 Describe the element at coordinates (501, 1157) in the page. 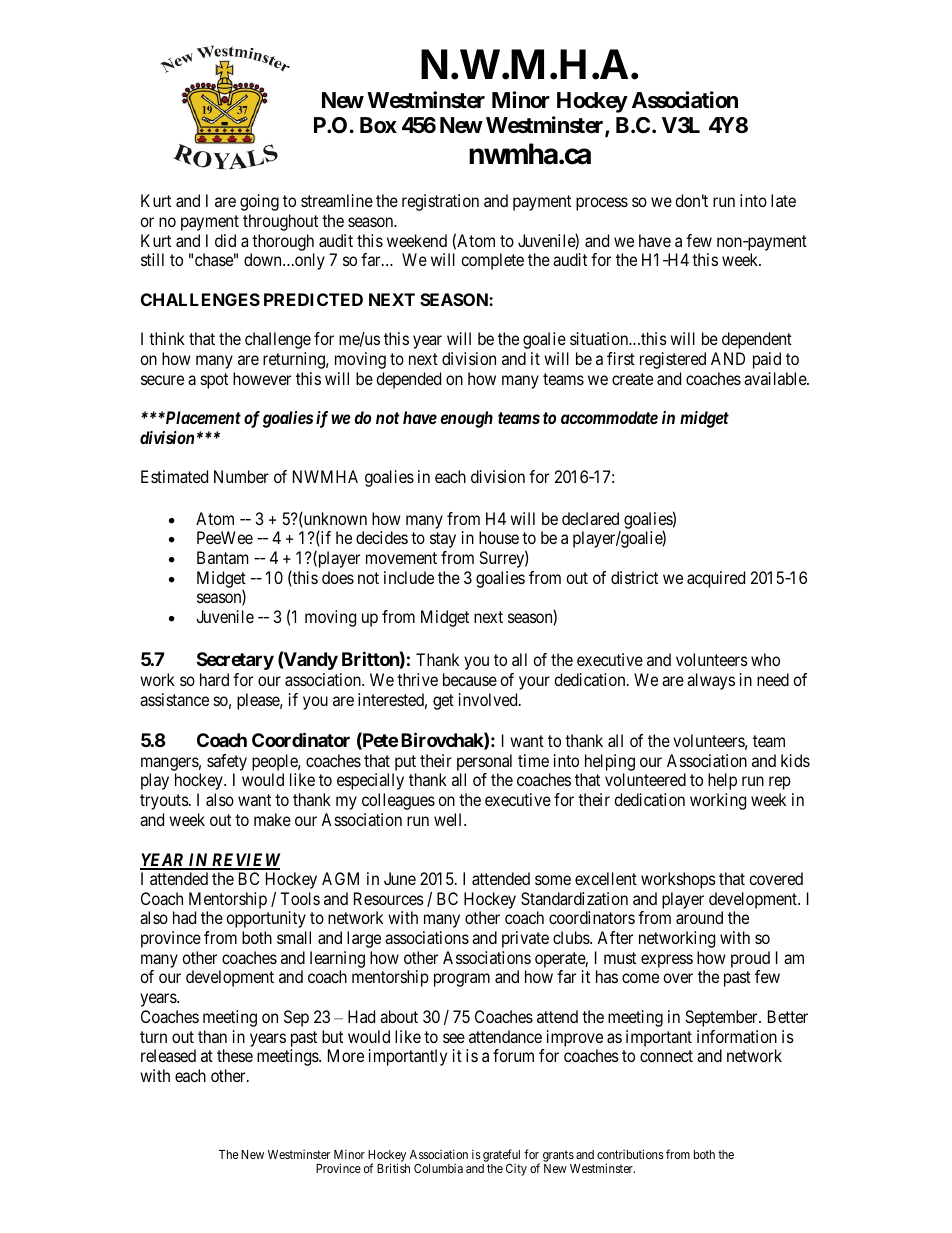

I see `grateful` at that location.
